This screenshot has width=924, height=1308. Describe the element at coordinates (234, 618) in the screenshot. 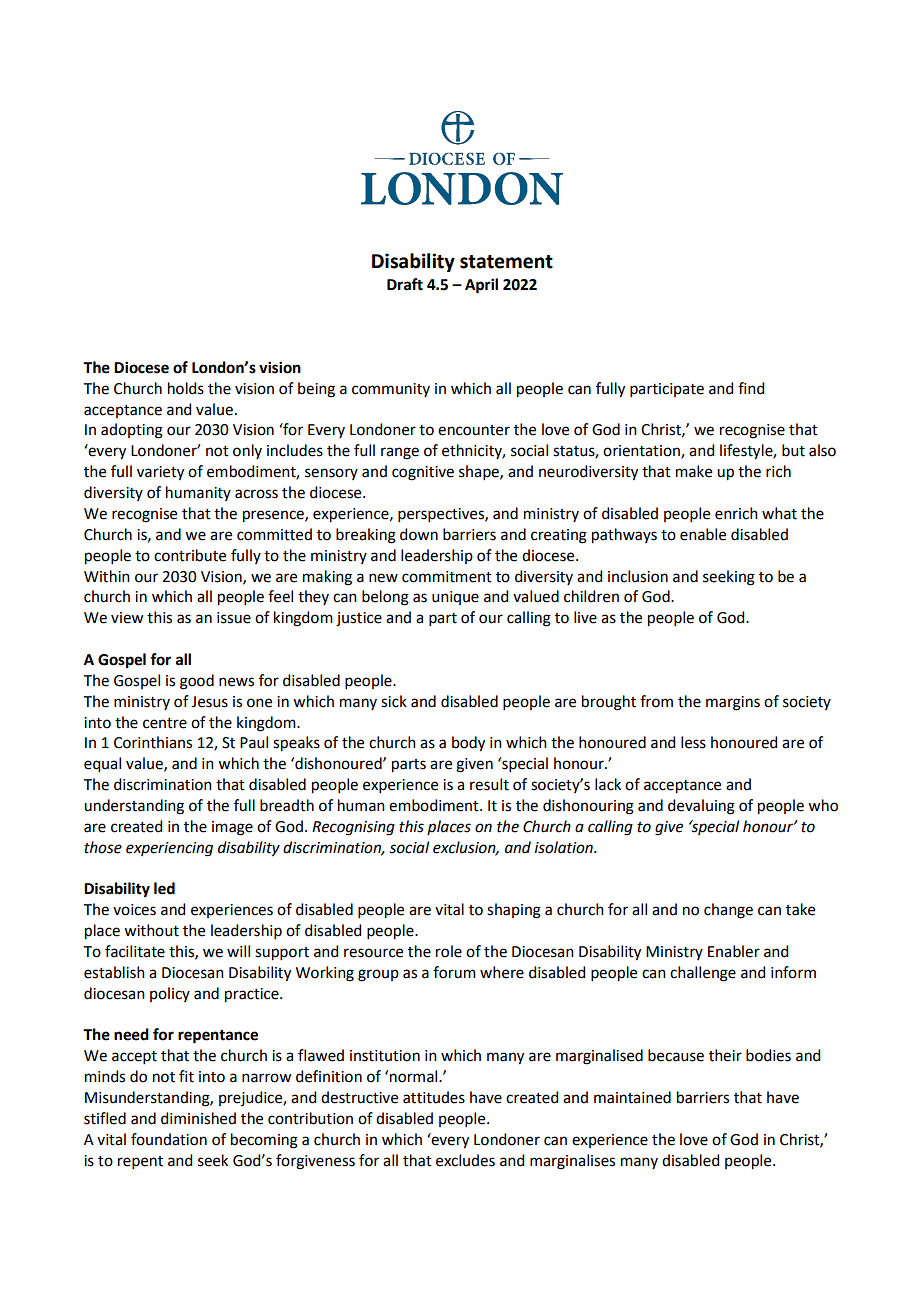

I see `issue` at that location.
